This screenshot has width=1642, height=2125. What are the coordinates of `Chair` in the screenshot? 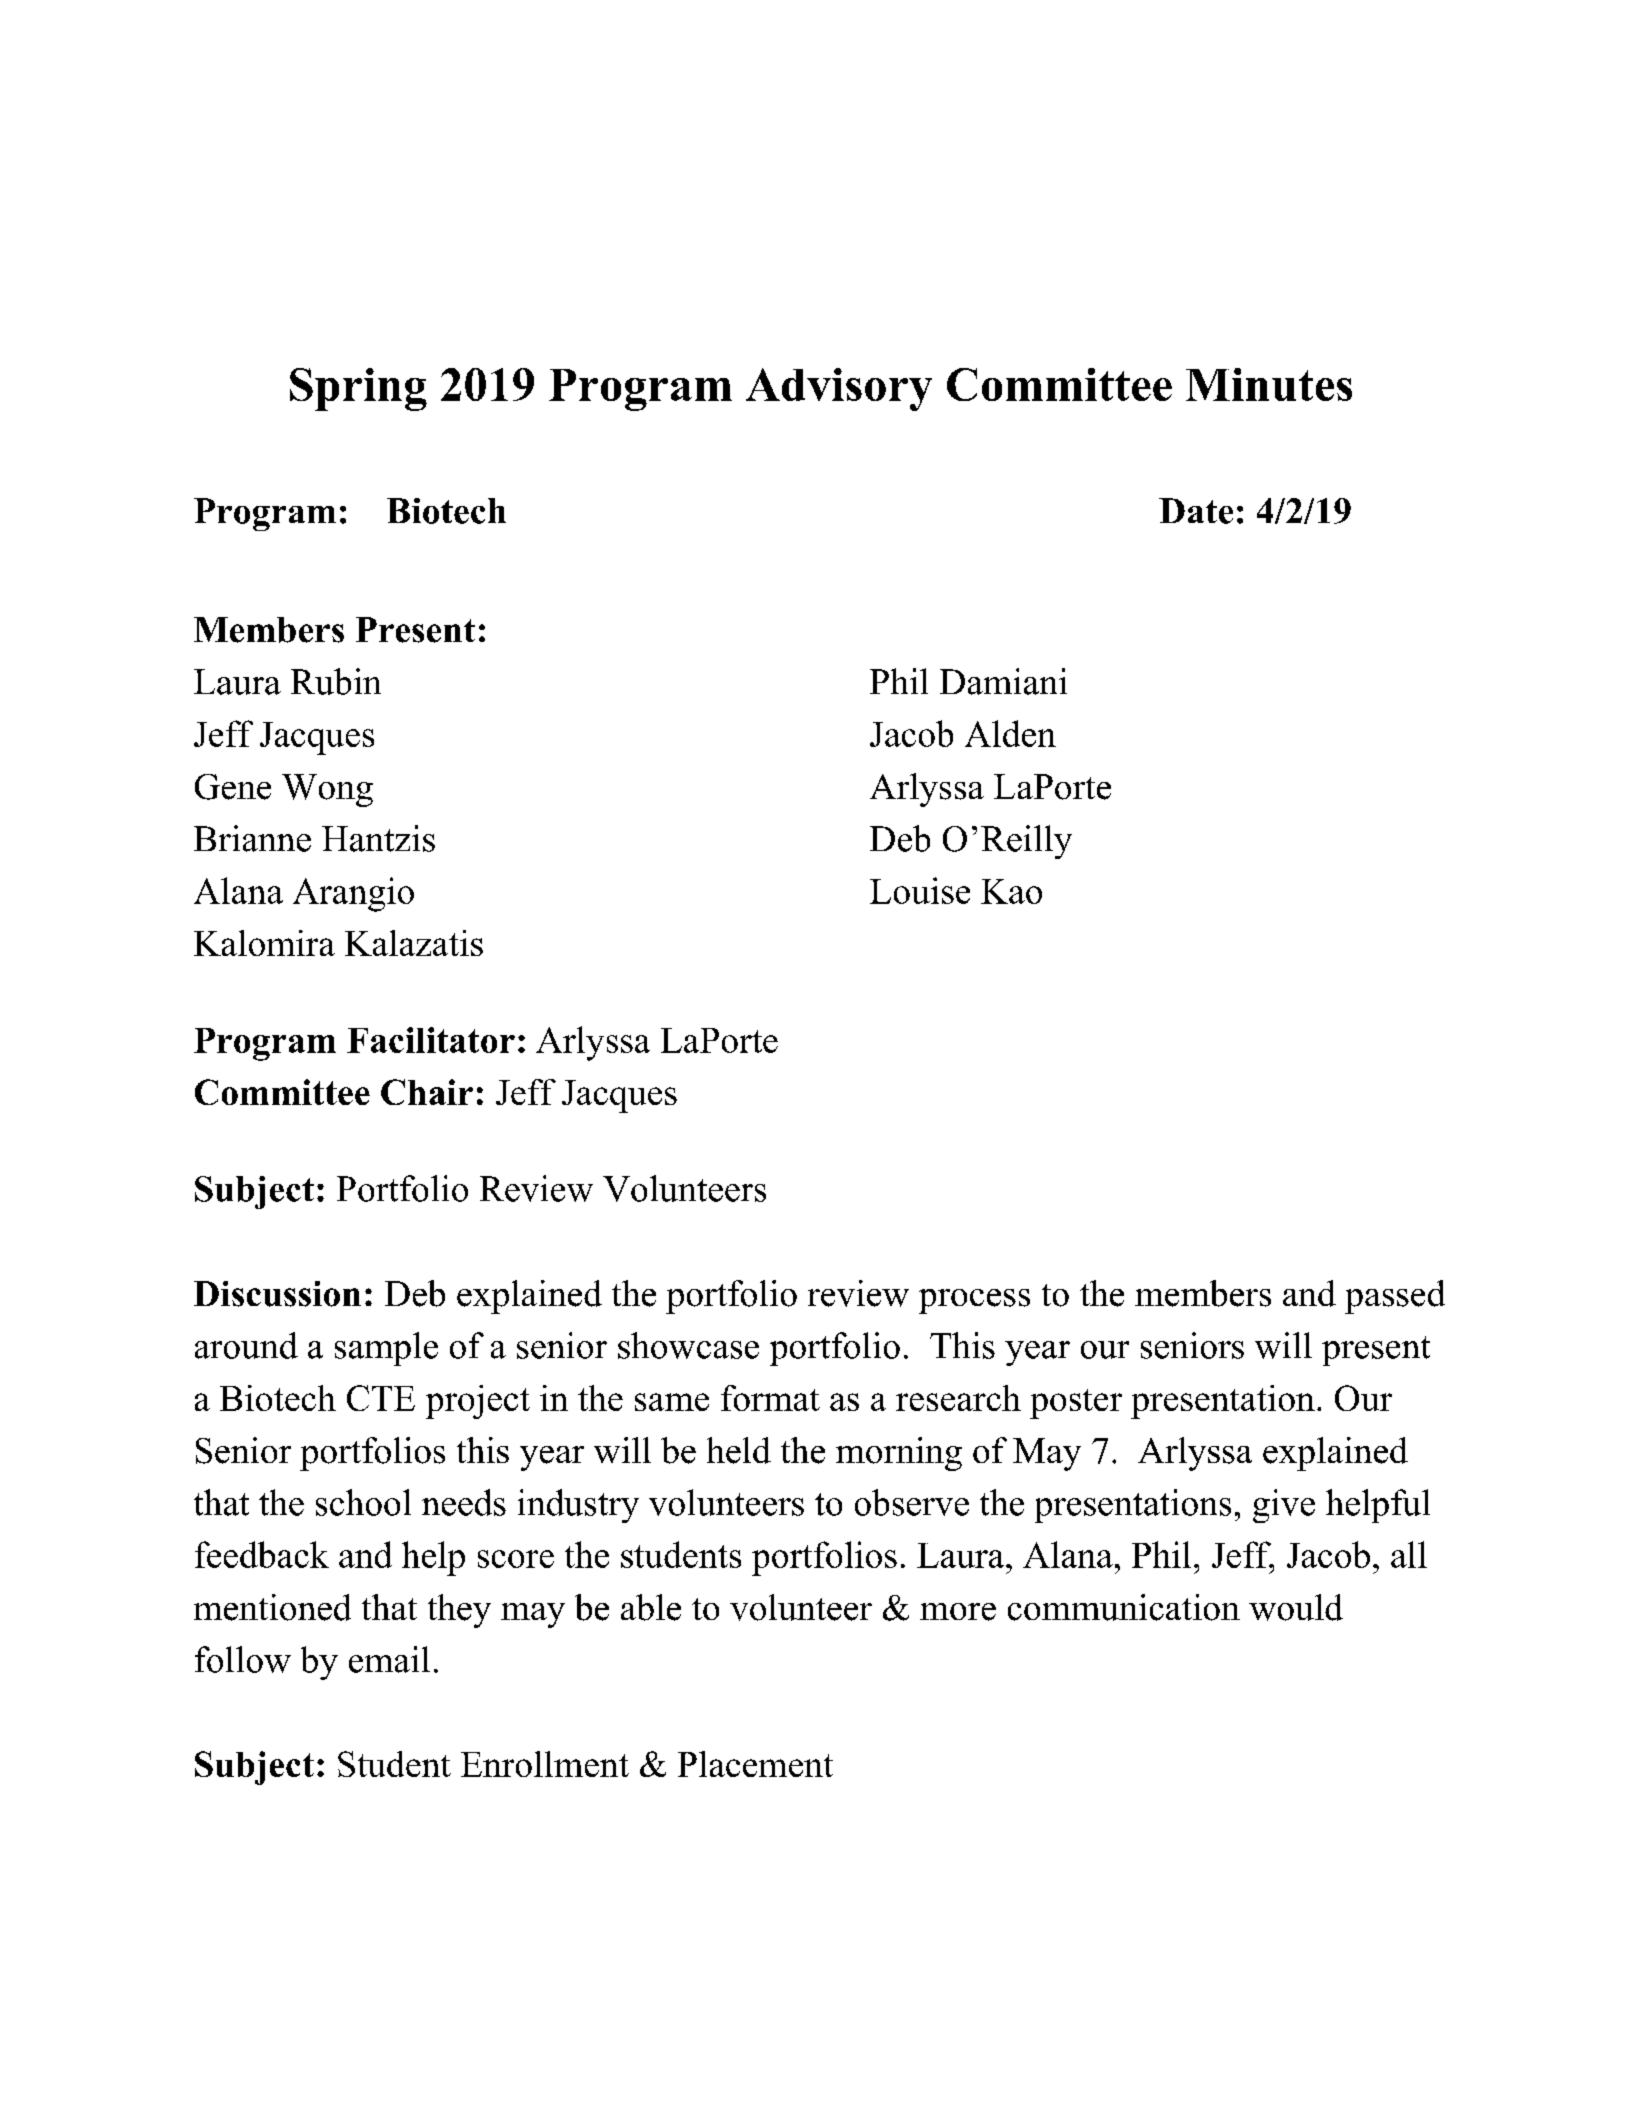 It's located at (427, 1092).
